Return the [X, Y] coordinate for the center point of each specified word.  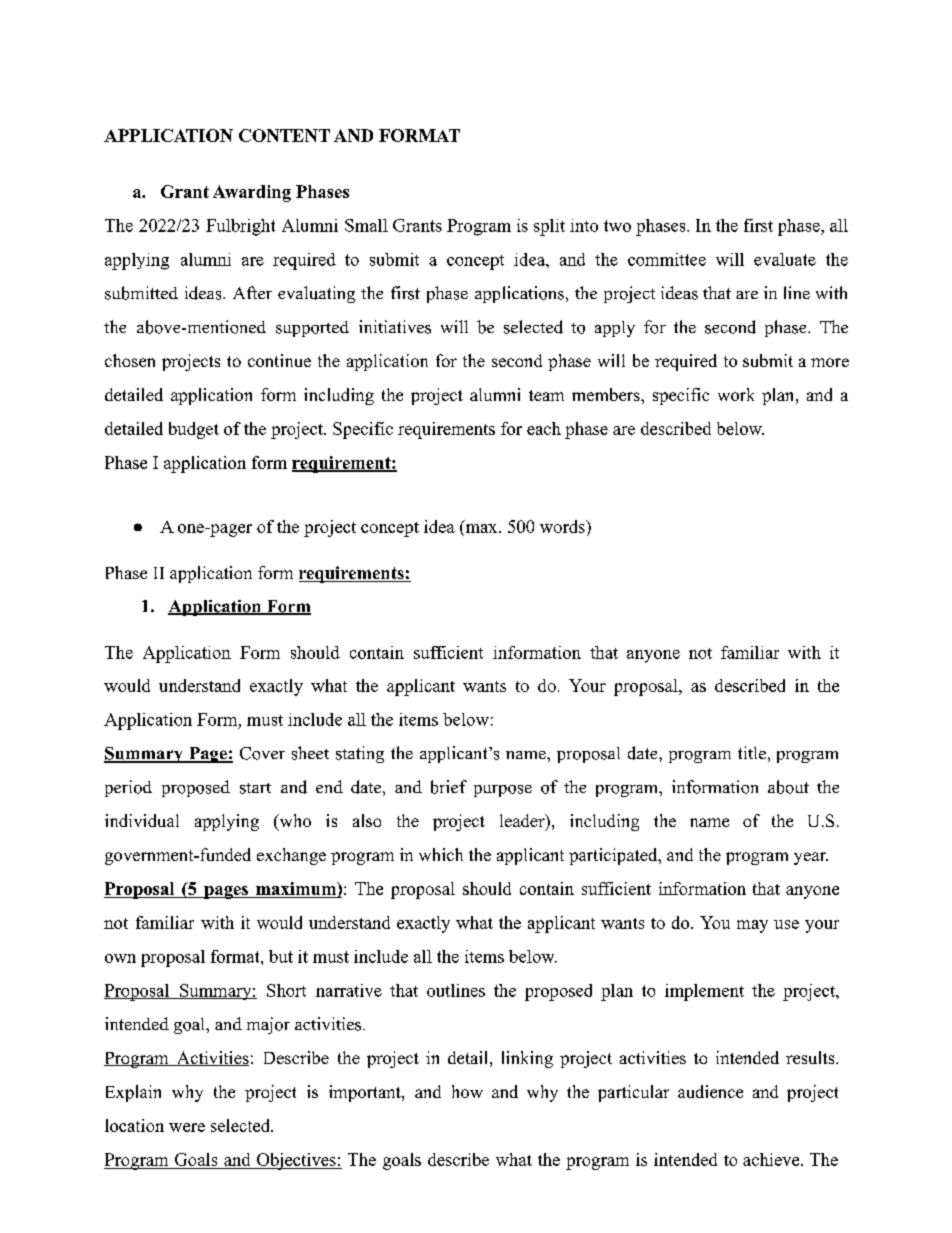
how [467, 1091]
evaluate [785, 259]
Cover [262, 753]
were [187, 1127]
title [752, 752]
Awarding [252, 193]
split [549, 227]
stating [360, 754]
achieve [772, 1159]
